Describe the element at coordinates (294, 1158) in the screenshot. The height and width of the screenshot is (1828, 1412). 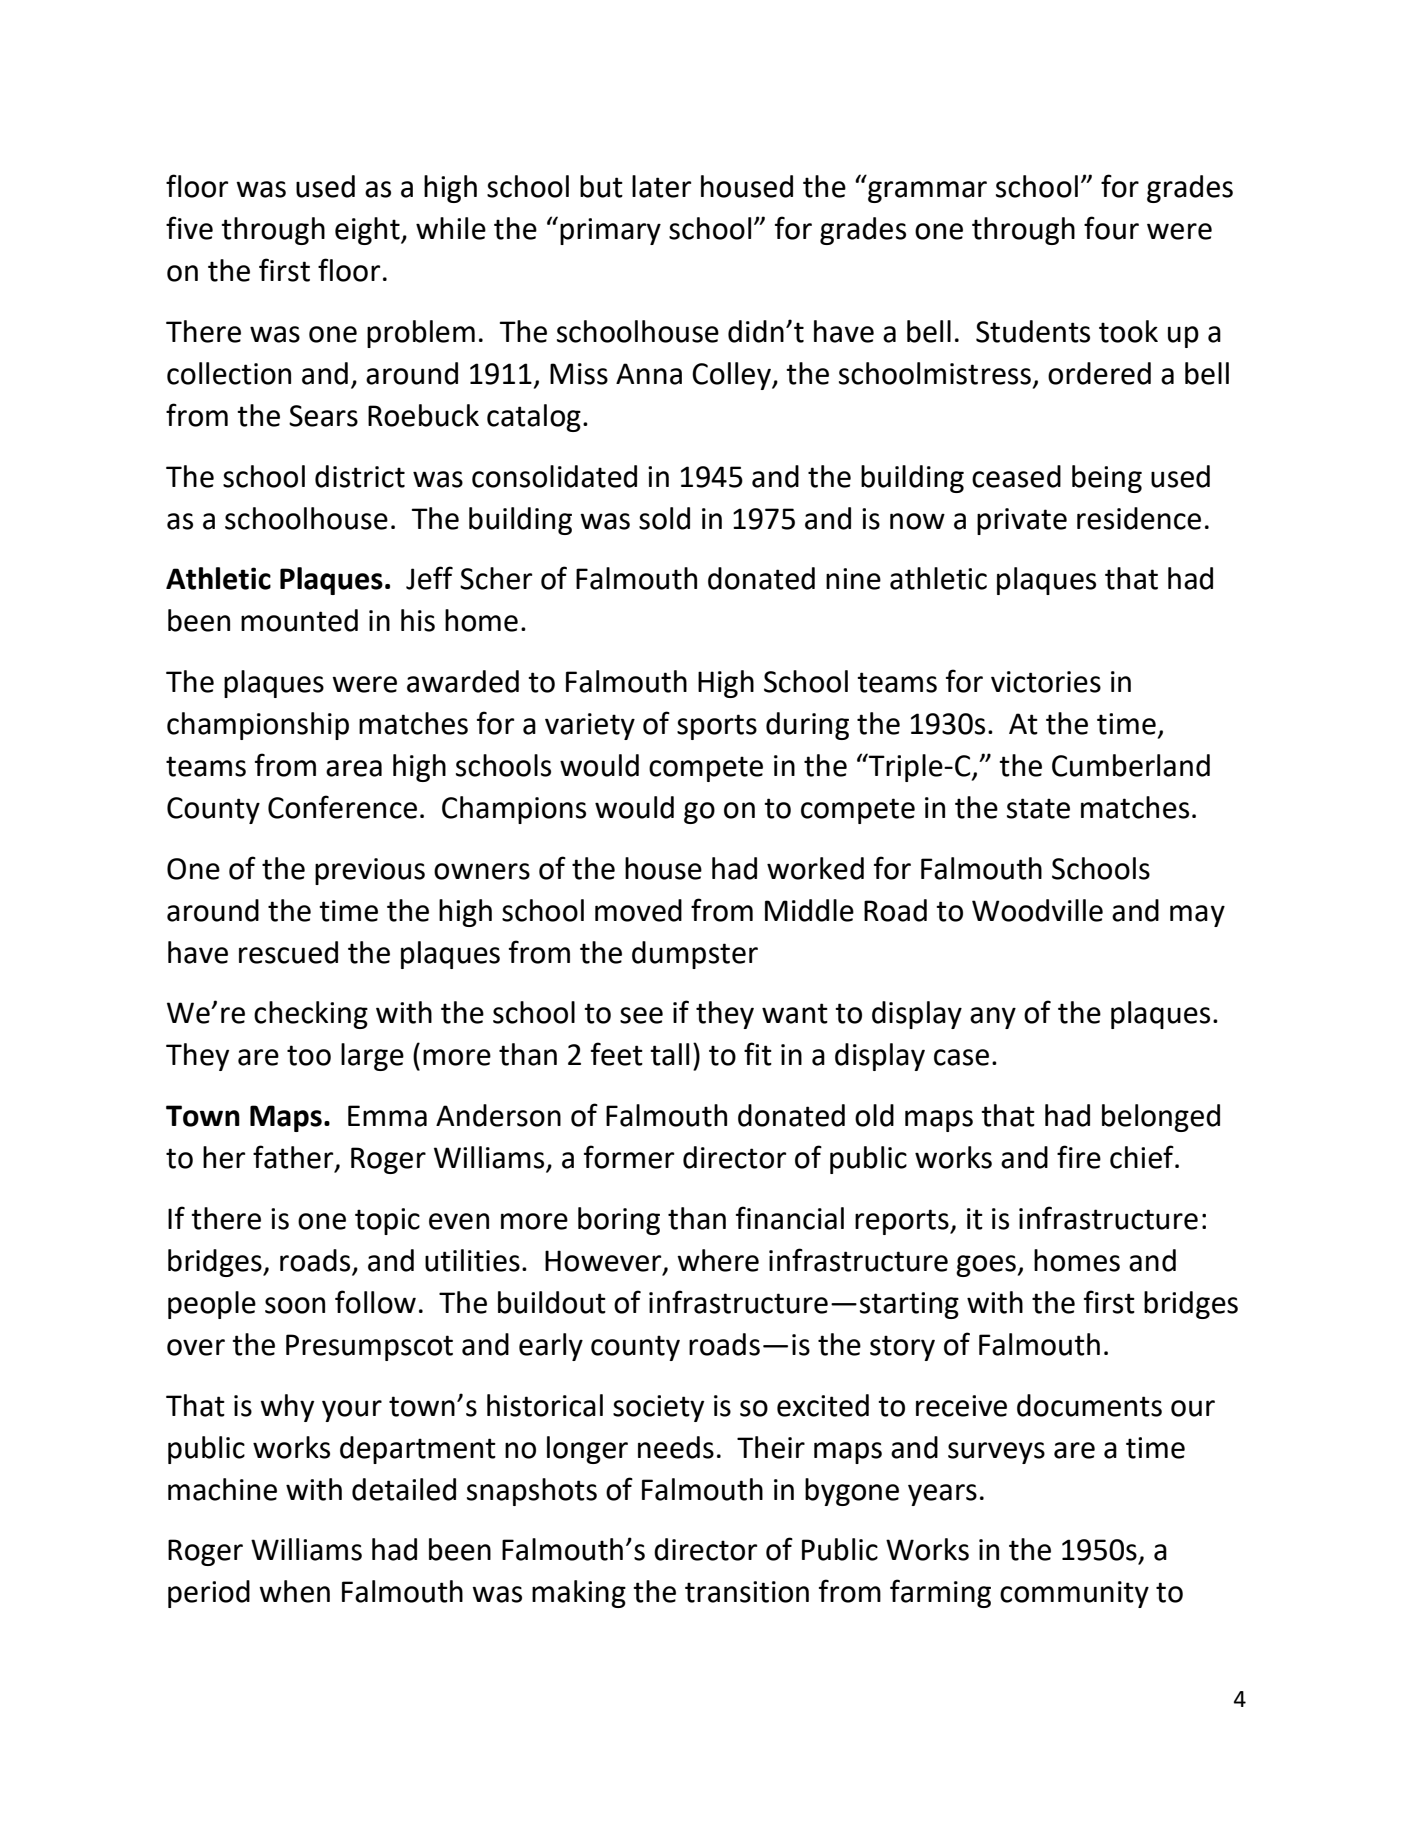
I see `father` at that location.
